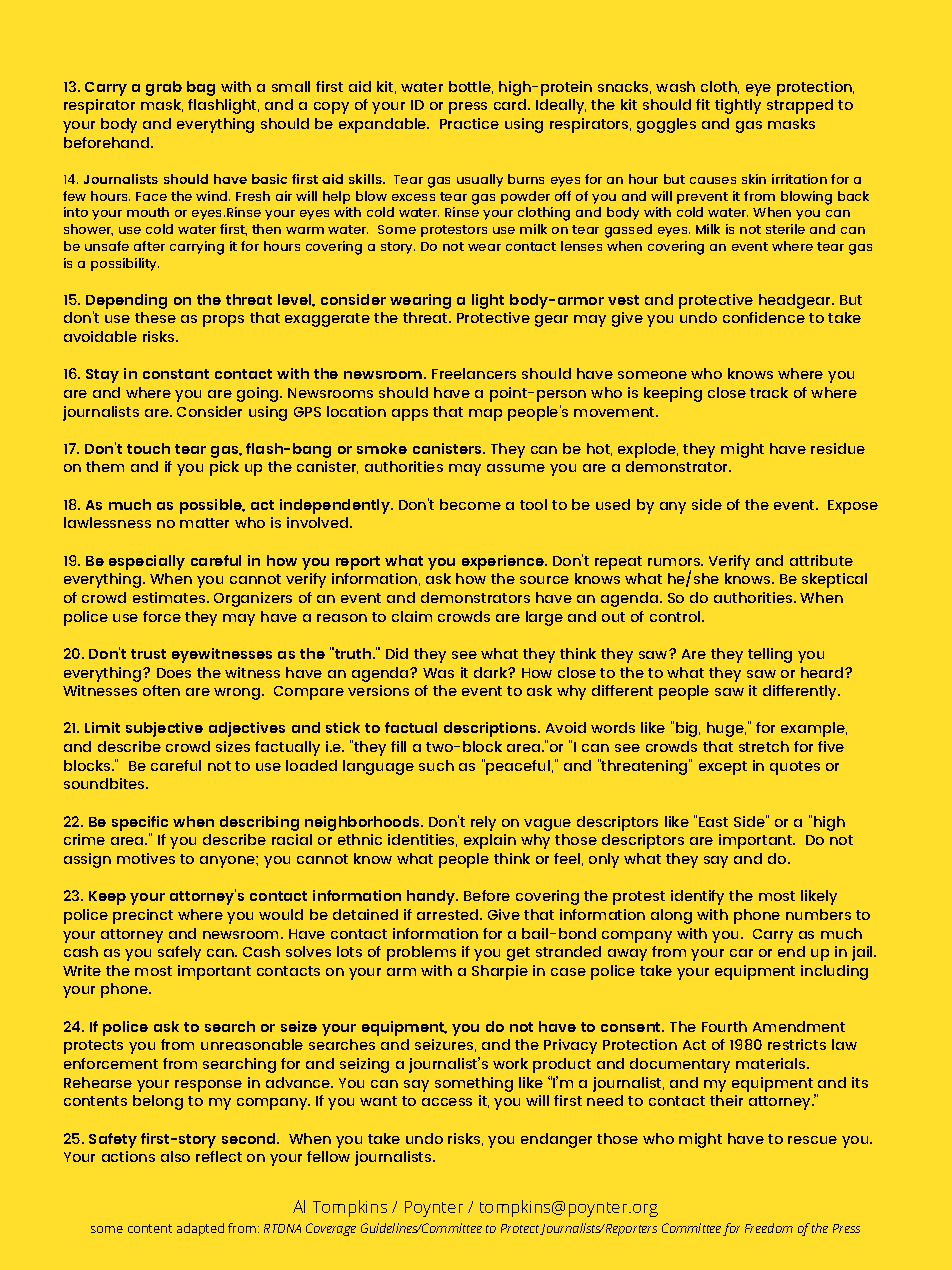 The height and width of the document is (1270, 952). What do you see at coordinates (175, 1156) in the document?
I see `also` at bounding box center [175, 1156].
